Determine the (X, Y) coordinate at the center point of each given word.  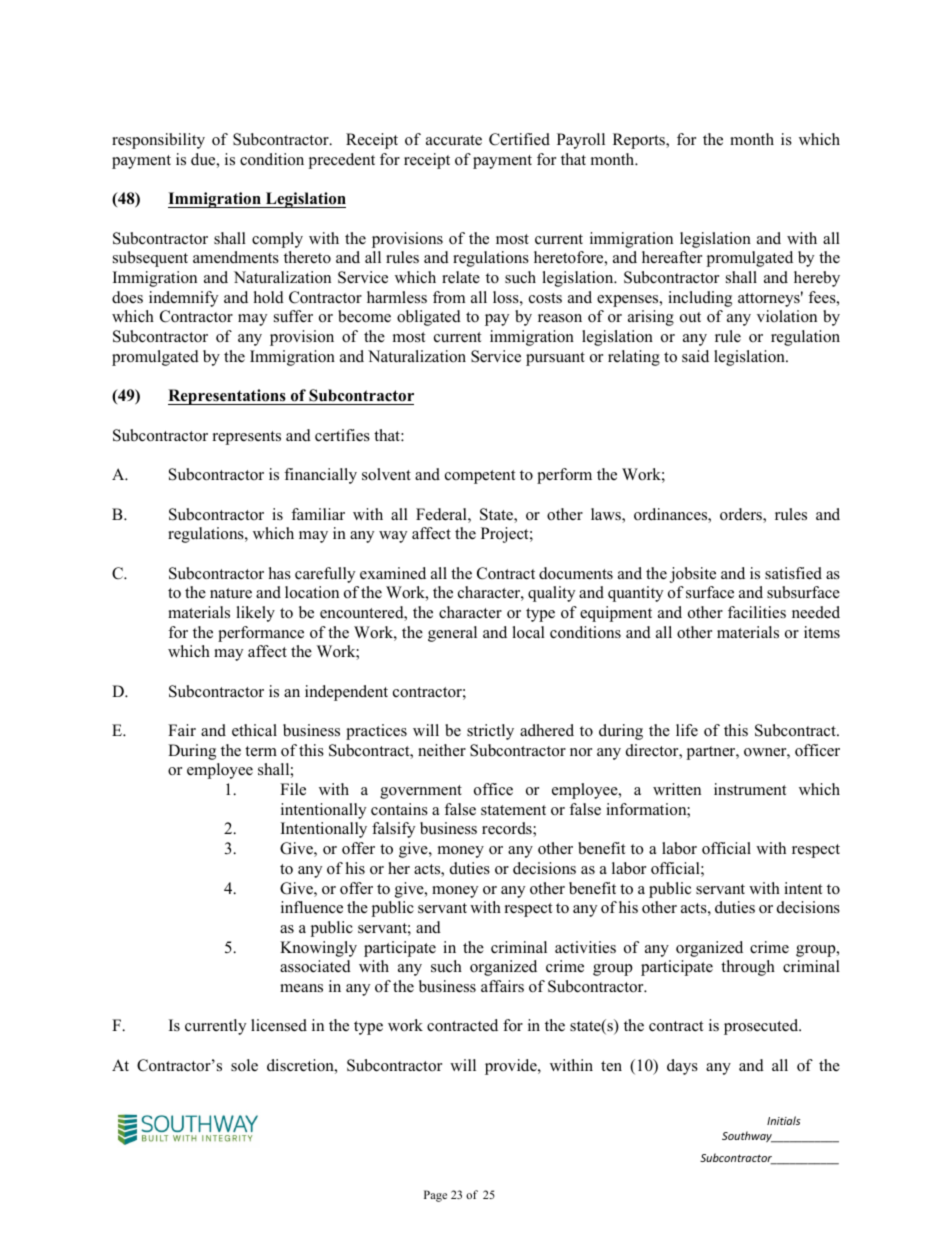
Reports (640, 141)
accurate (454, 140)
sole (244, 1065)
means (301, 988)
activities (585, 947)
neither (442, 750)
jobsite (693, 575)
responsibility (158, 141)
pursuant (555, 359)
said (695, 356)
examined (393, 573)
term (261, 751)
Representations (228, 397)
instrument (750, 789)
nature (231, 593)
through (748, 968)
